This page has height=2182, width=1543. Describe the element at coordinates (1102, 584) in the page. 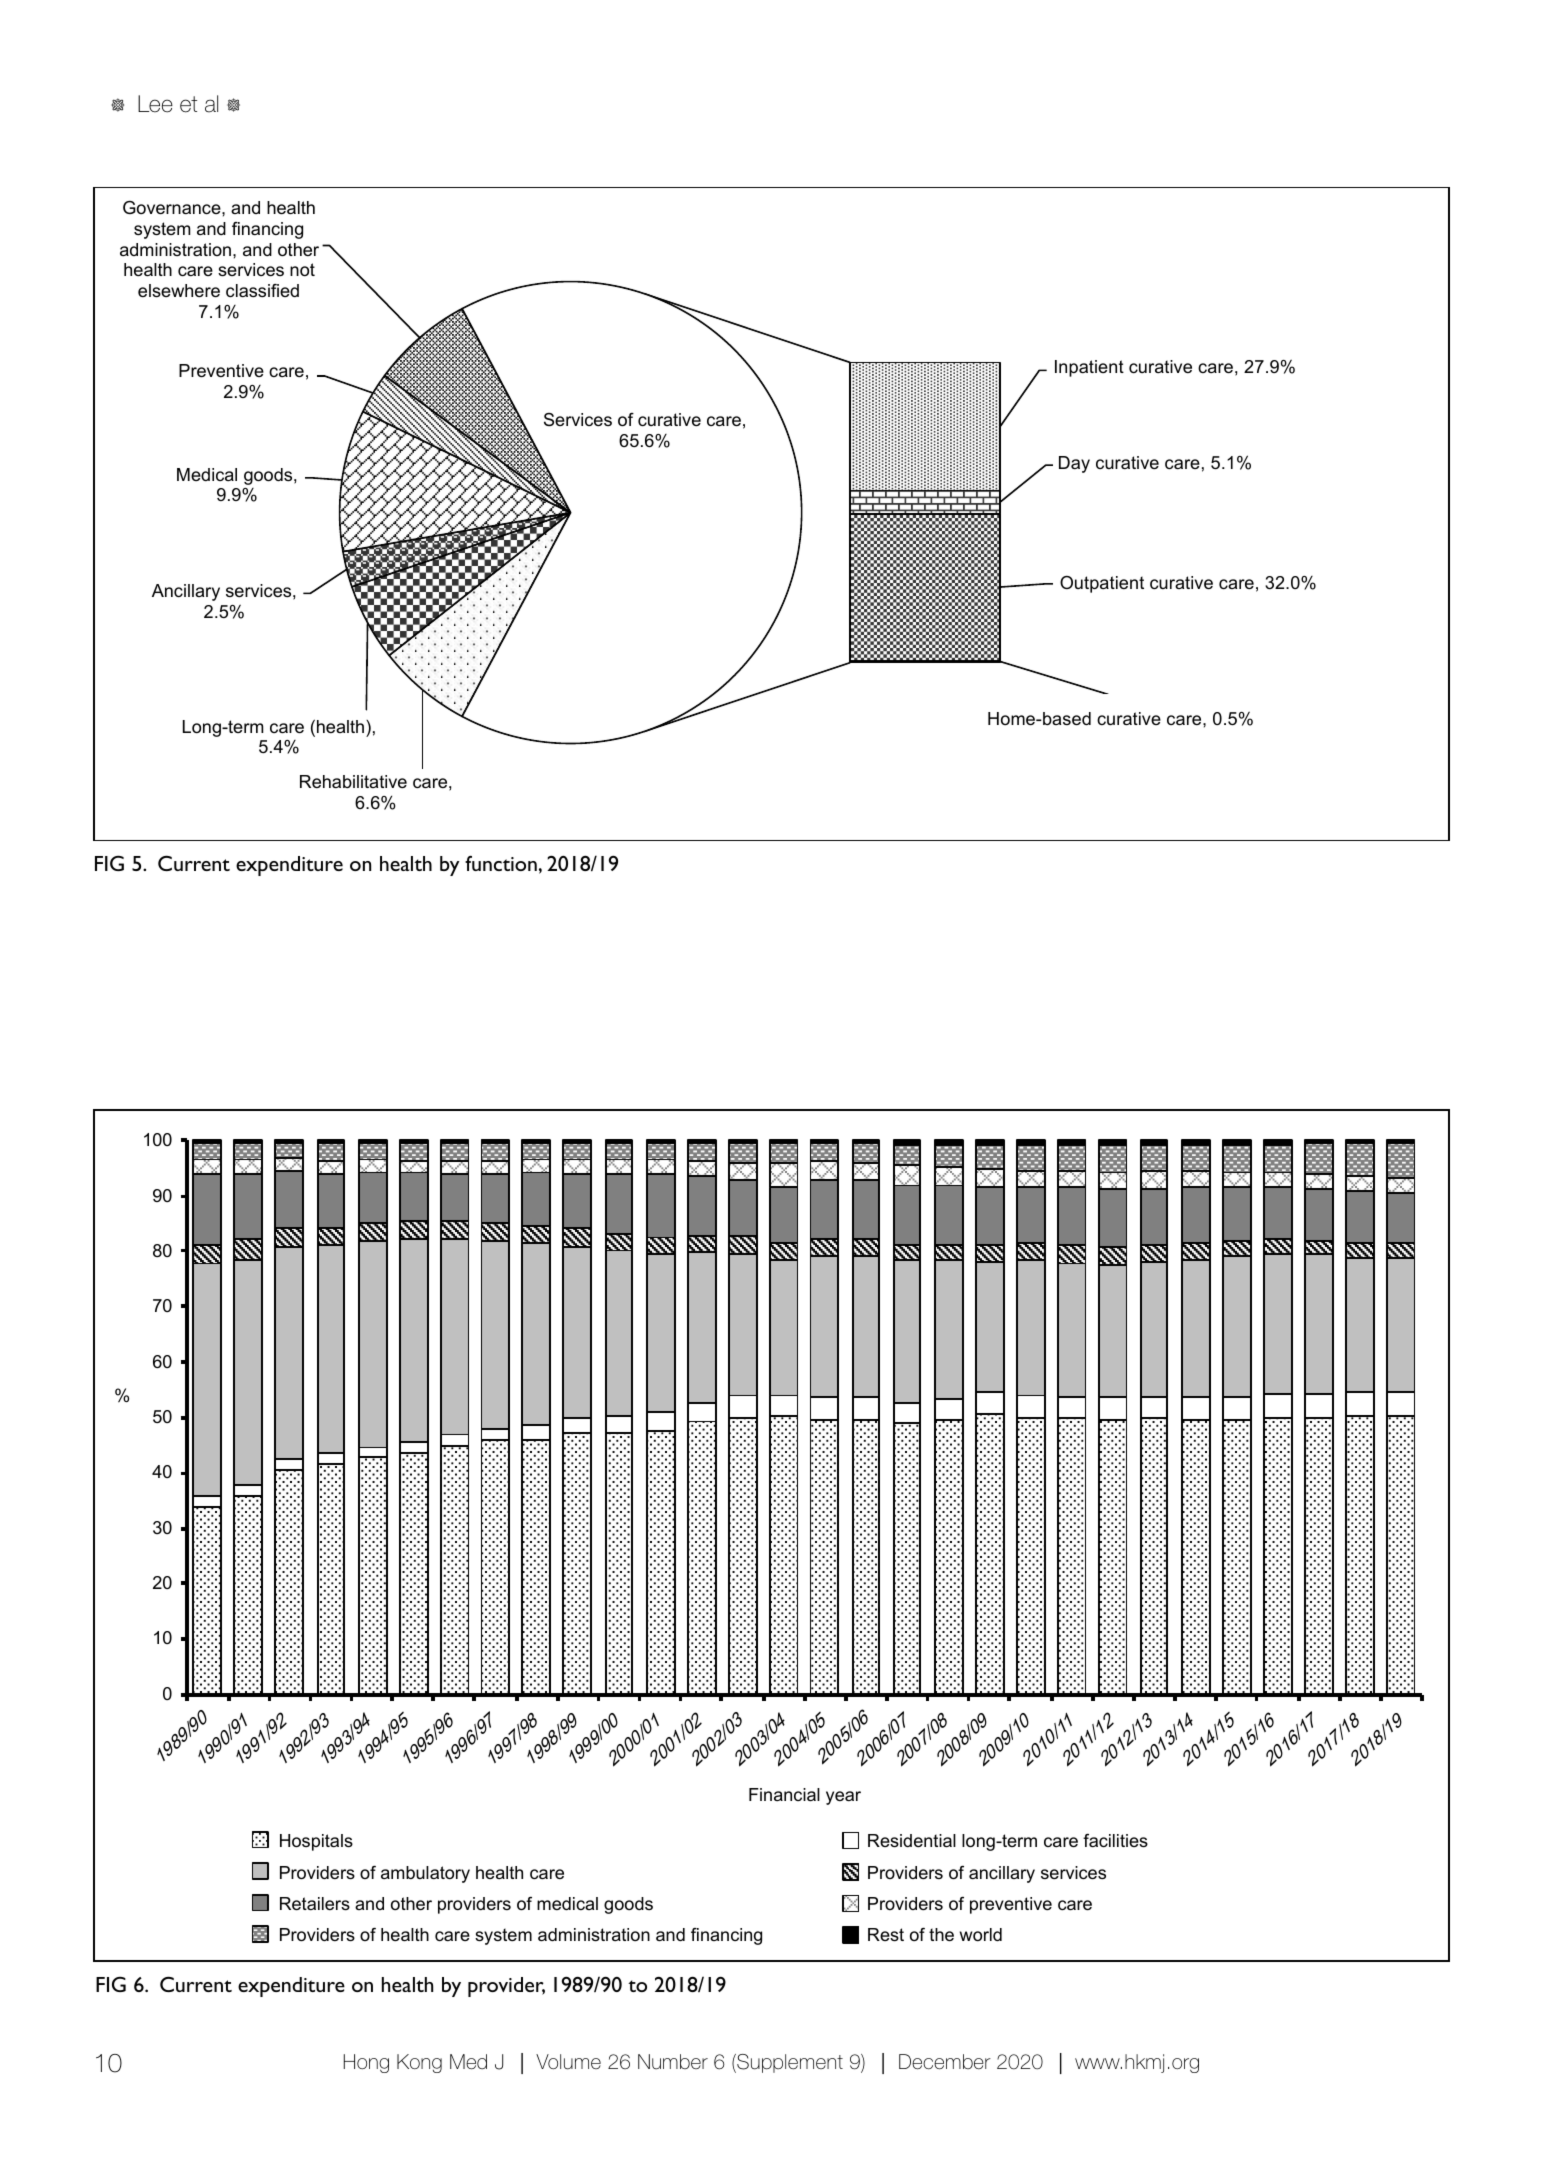

I see `Outpatient` at that location.
